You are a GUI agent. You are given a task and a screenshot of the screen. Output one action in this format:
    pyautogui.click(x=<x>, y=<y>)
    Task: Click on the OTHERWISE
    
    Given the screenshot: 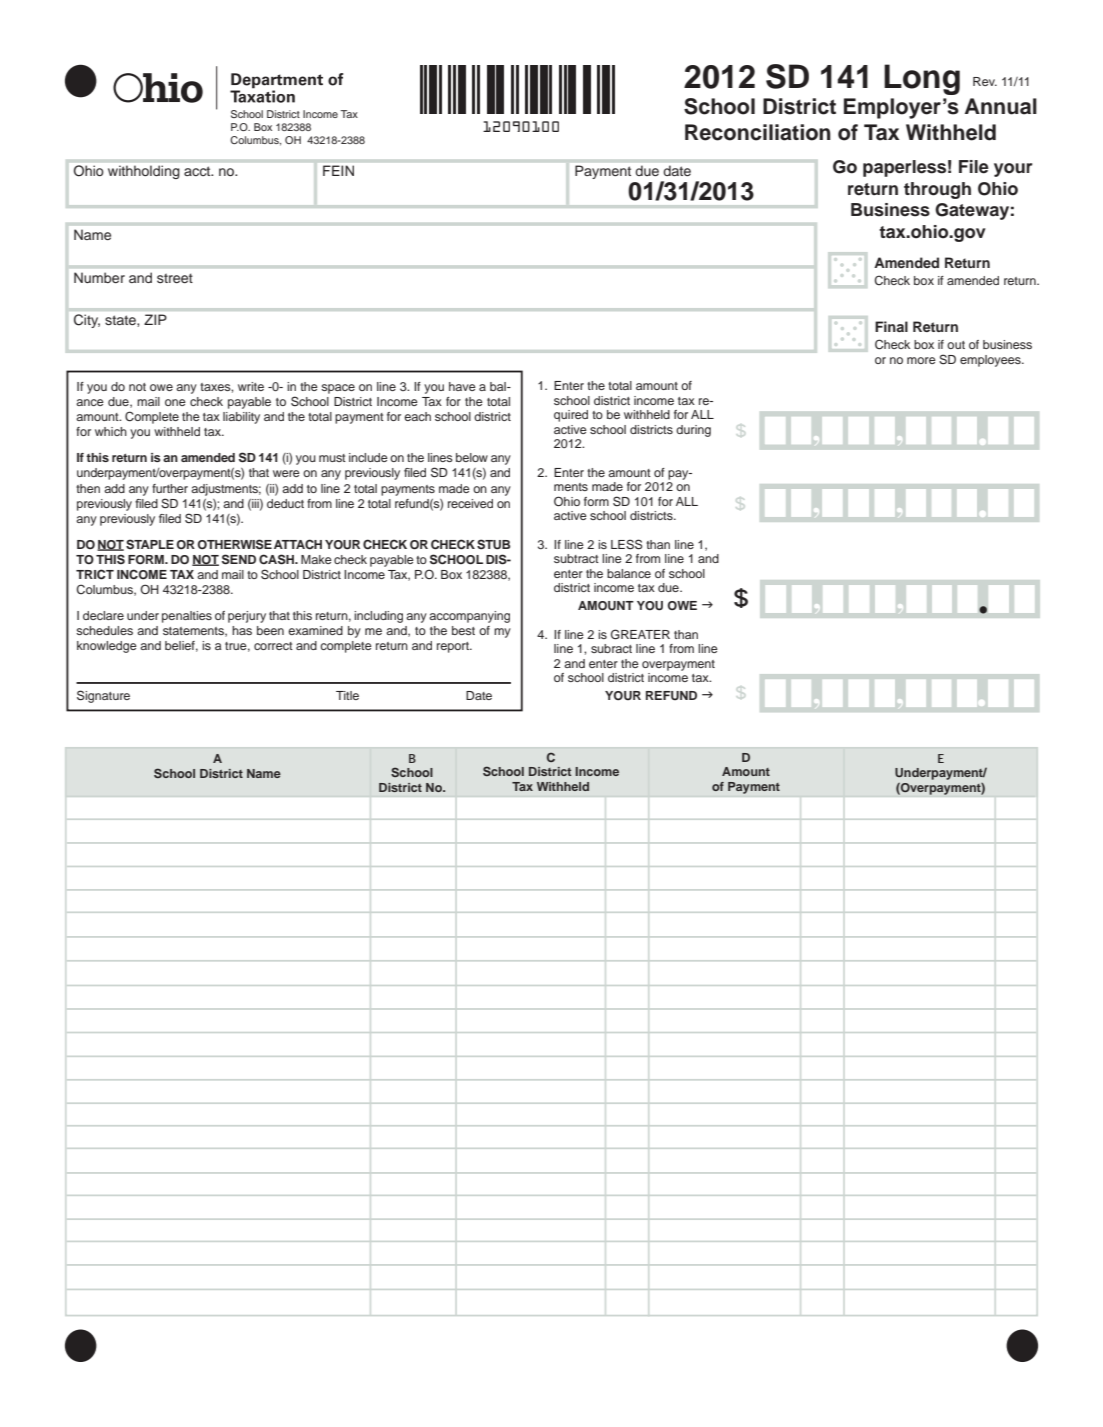 What is the action you would take?
    pyautogui.click(x=234, y=544)
